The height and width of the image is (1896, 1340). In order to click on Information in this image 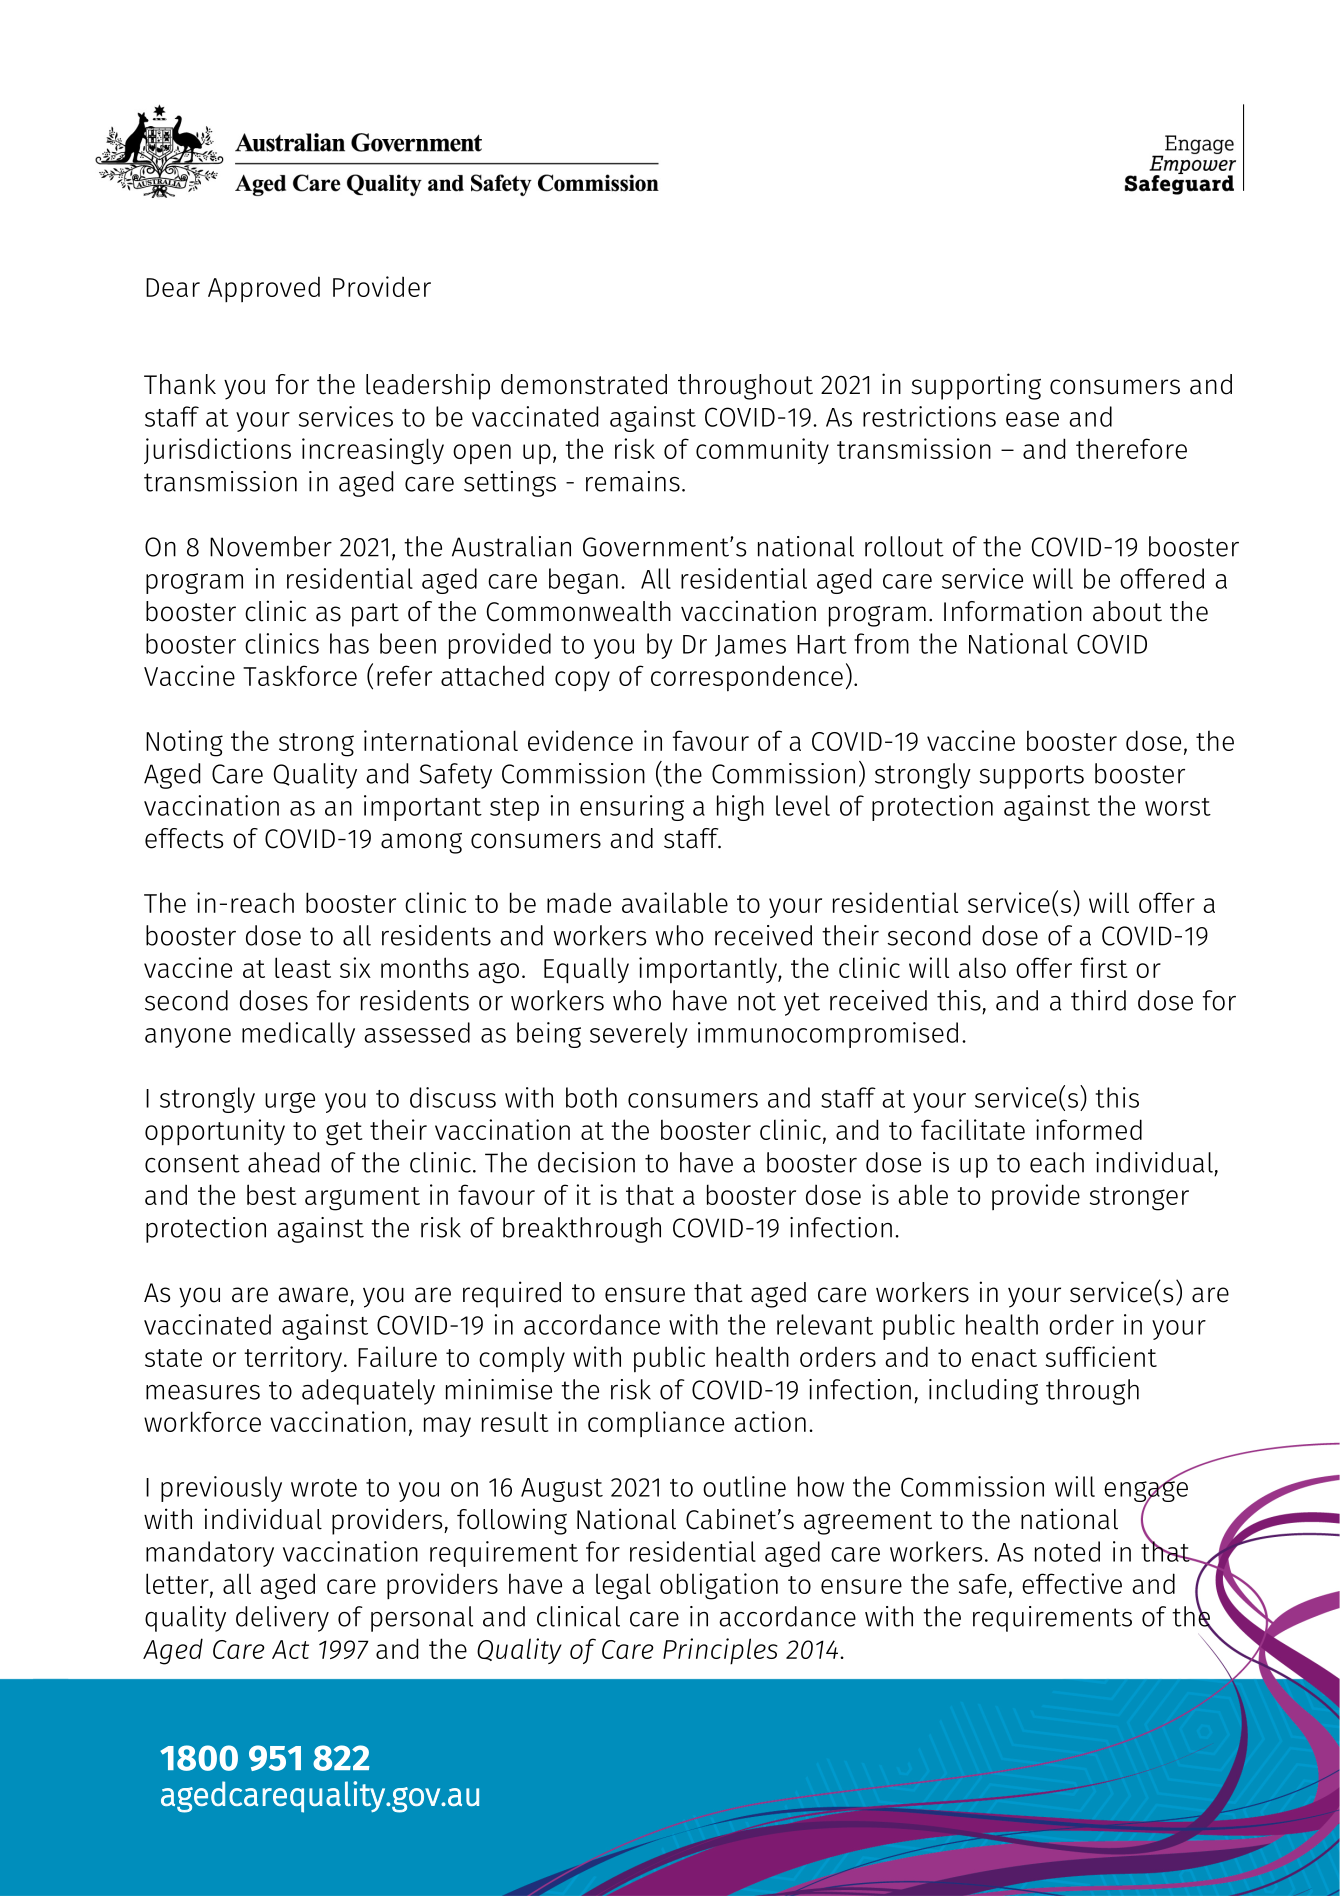, I will do `click(1013, 611)`.
